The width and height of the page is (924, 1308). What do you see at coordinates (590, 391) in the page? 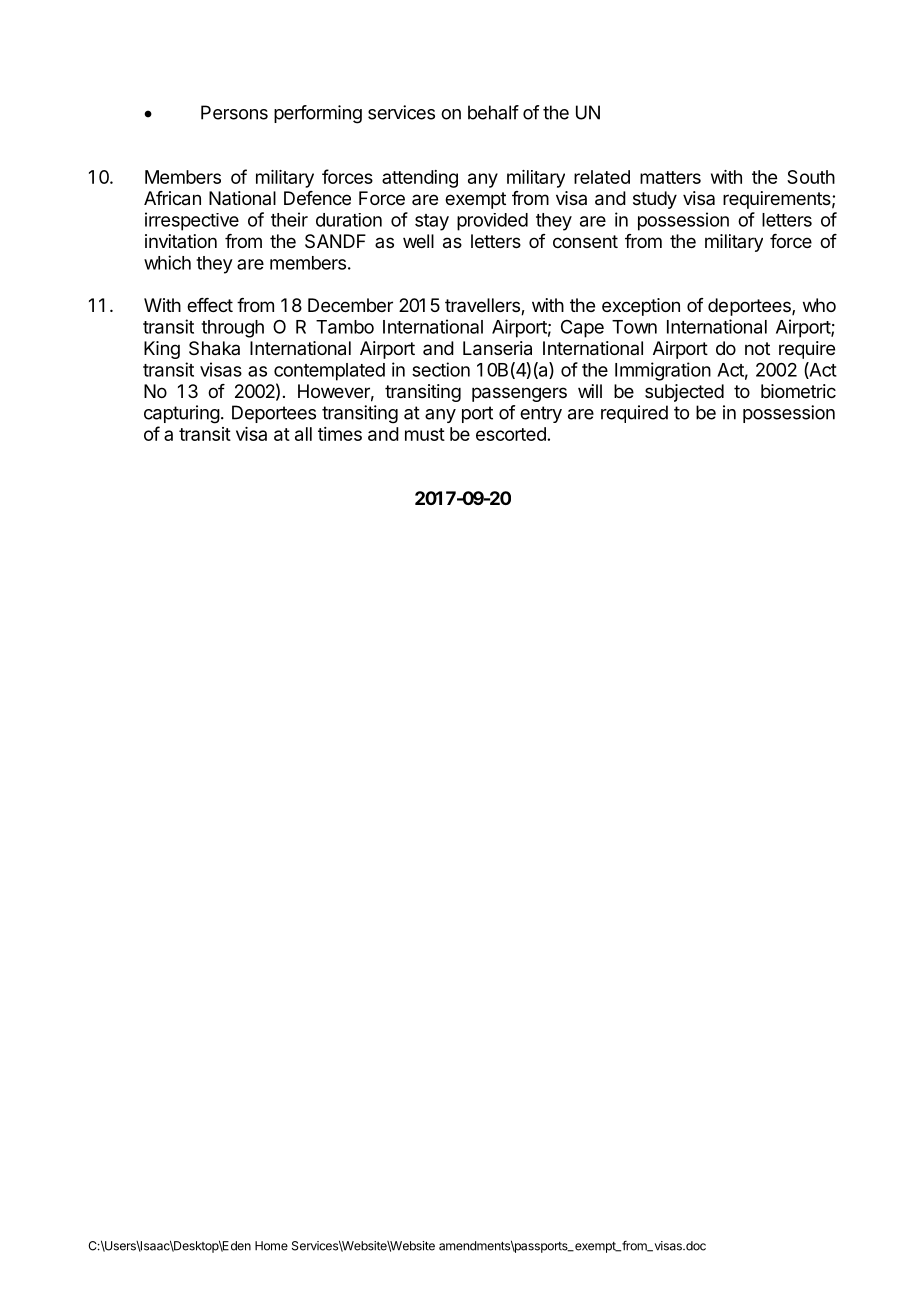
I see `will` at bounding box center [590, 391].
